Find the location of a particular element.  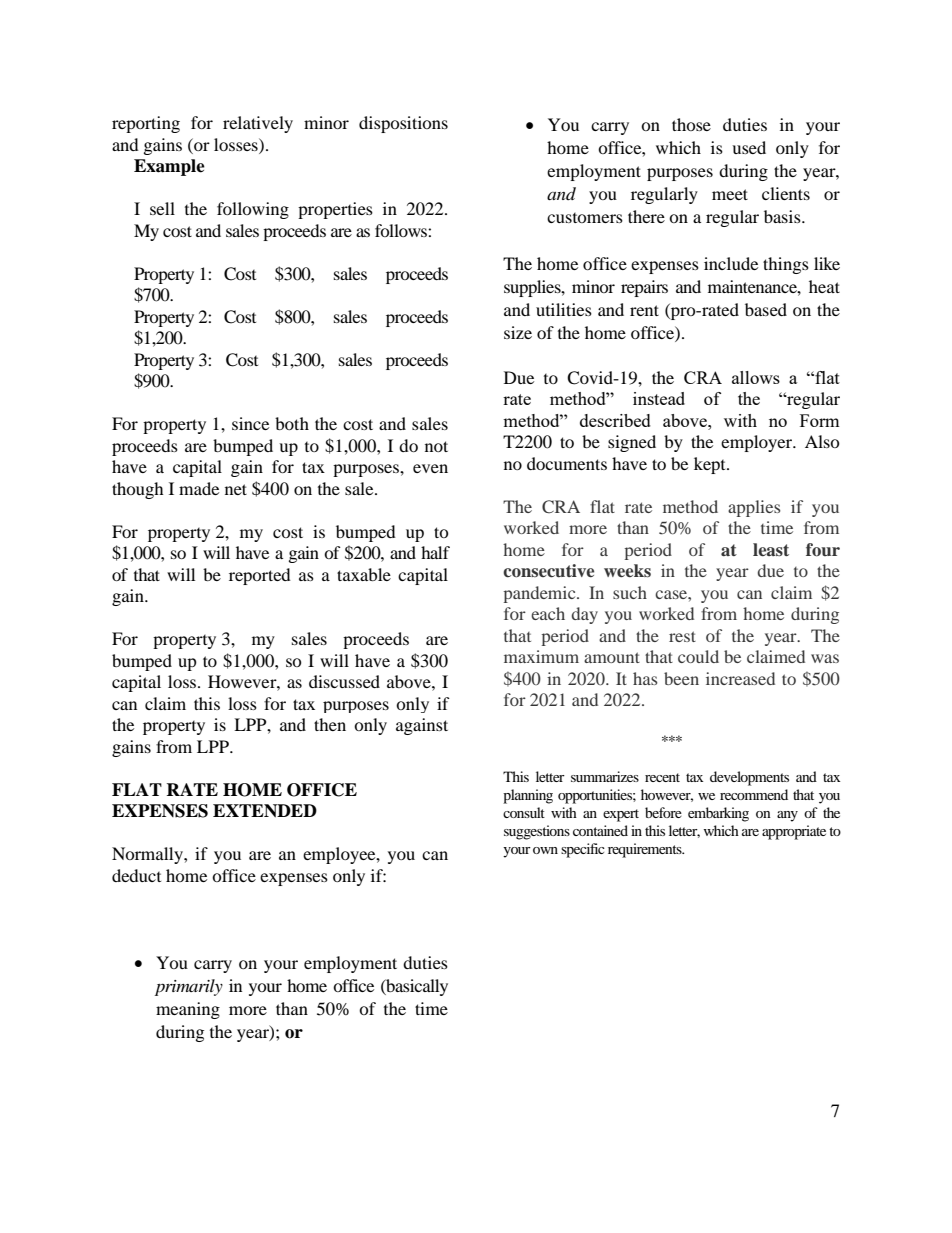

primarily is located at coordinates (189, 987).
